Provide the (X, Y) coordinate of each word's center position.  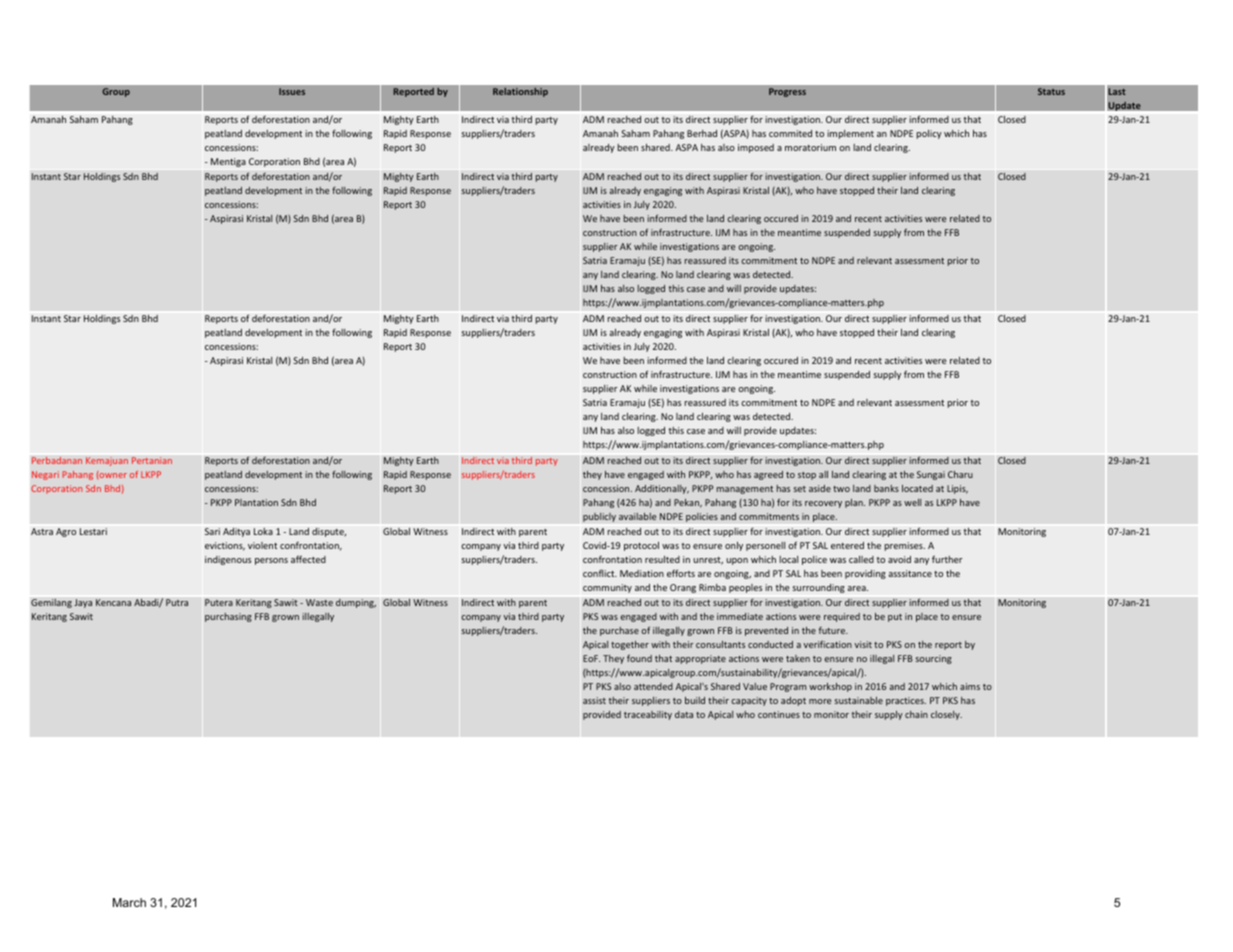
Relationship (520, 92)
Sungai (931, 475)
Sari (212, 531)
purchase (619, 631)
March (129, 902)
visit (863, 644)
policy (929, 134)
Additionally (662, 489)
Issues (292, 91)
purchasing (228, 617)
